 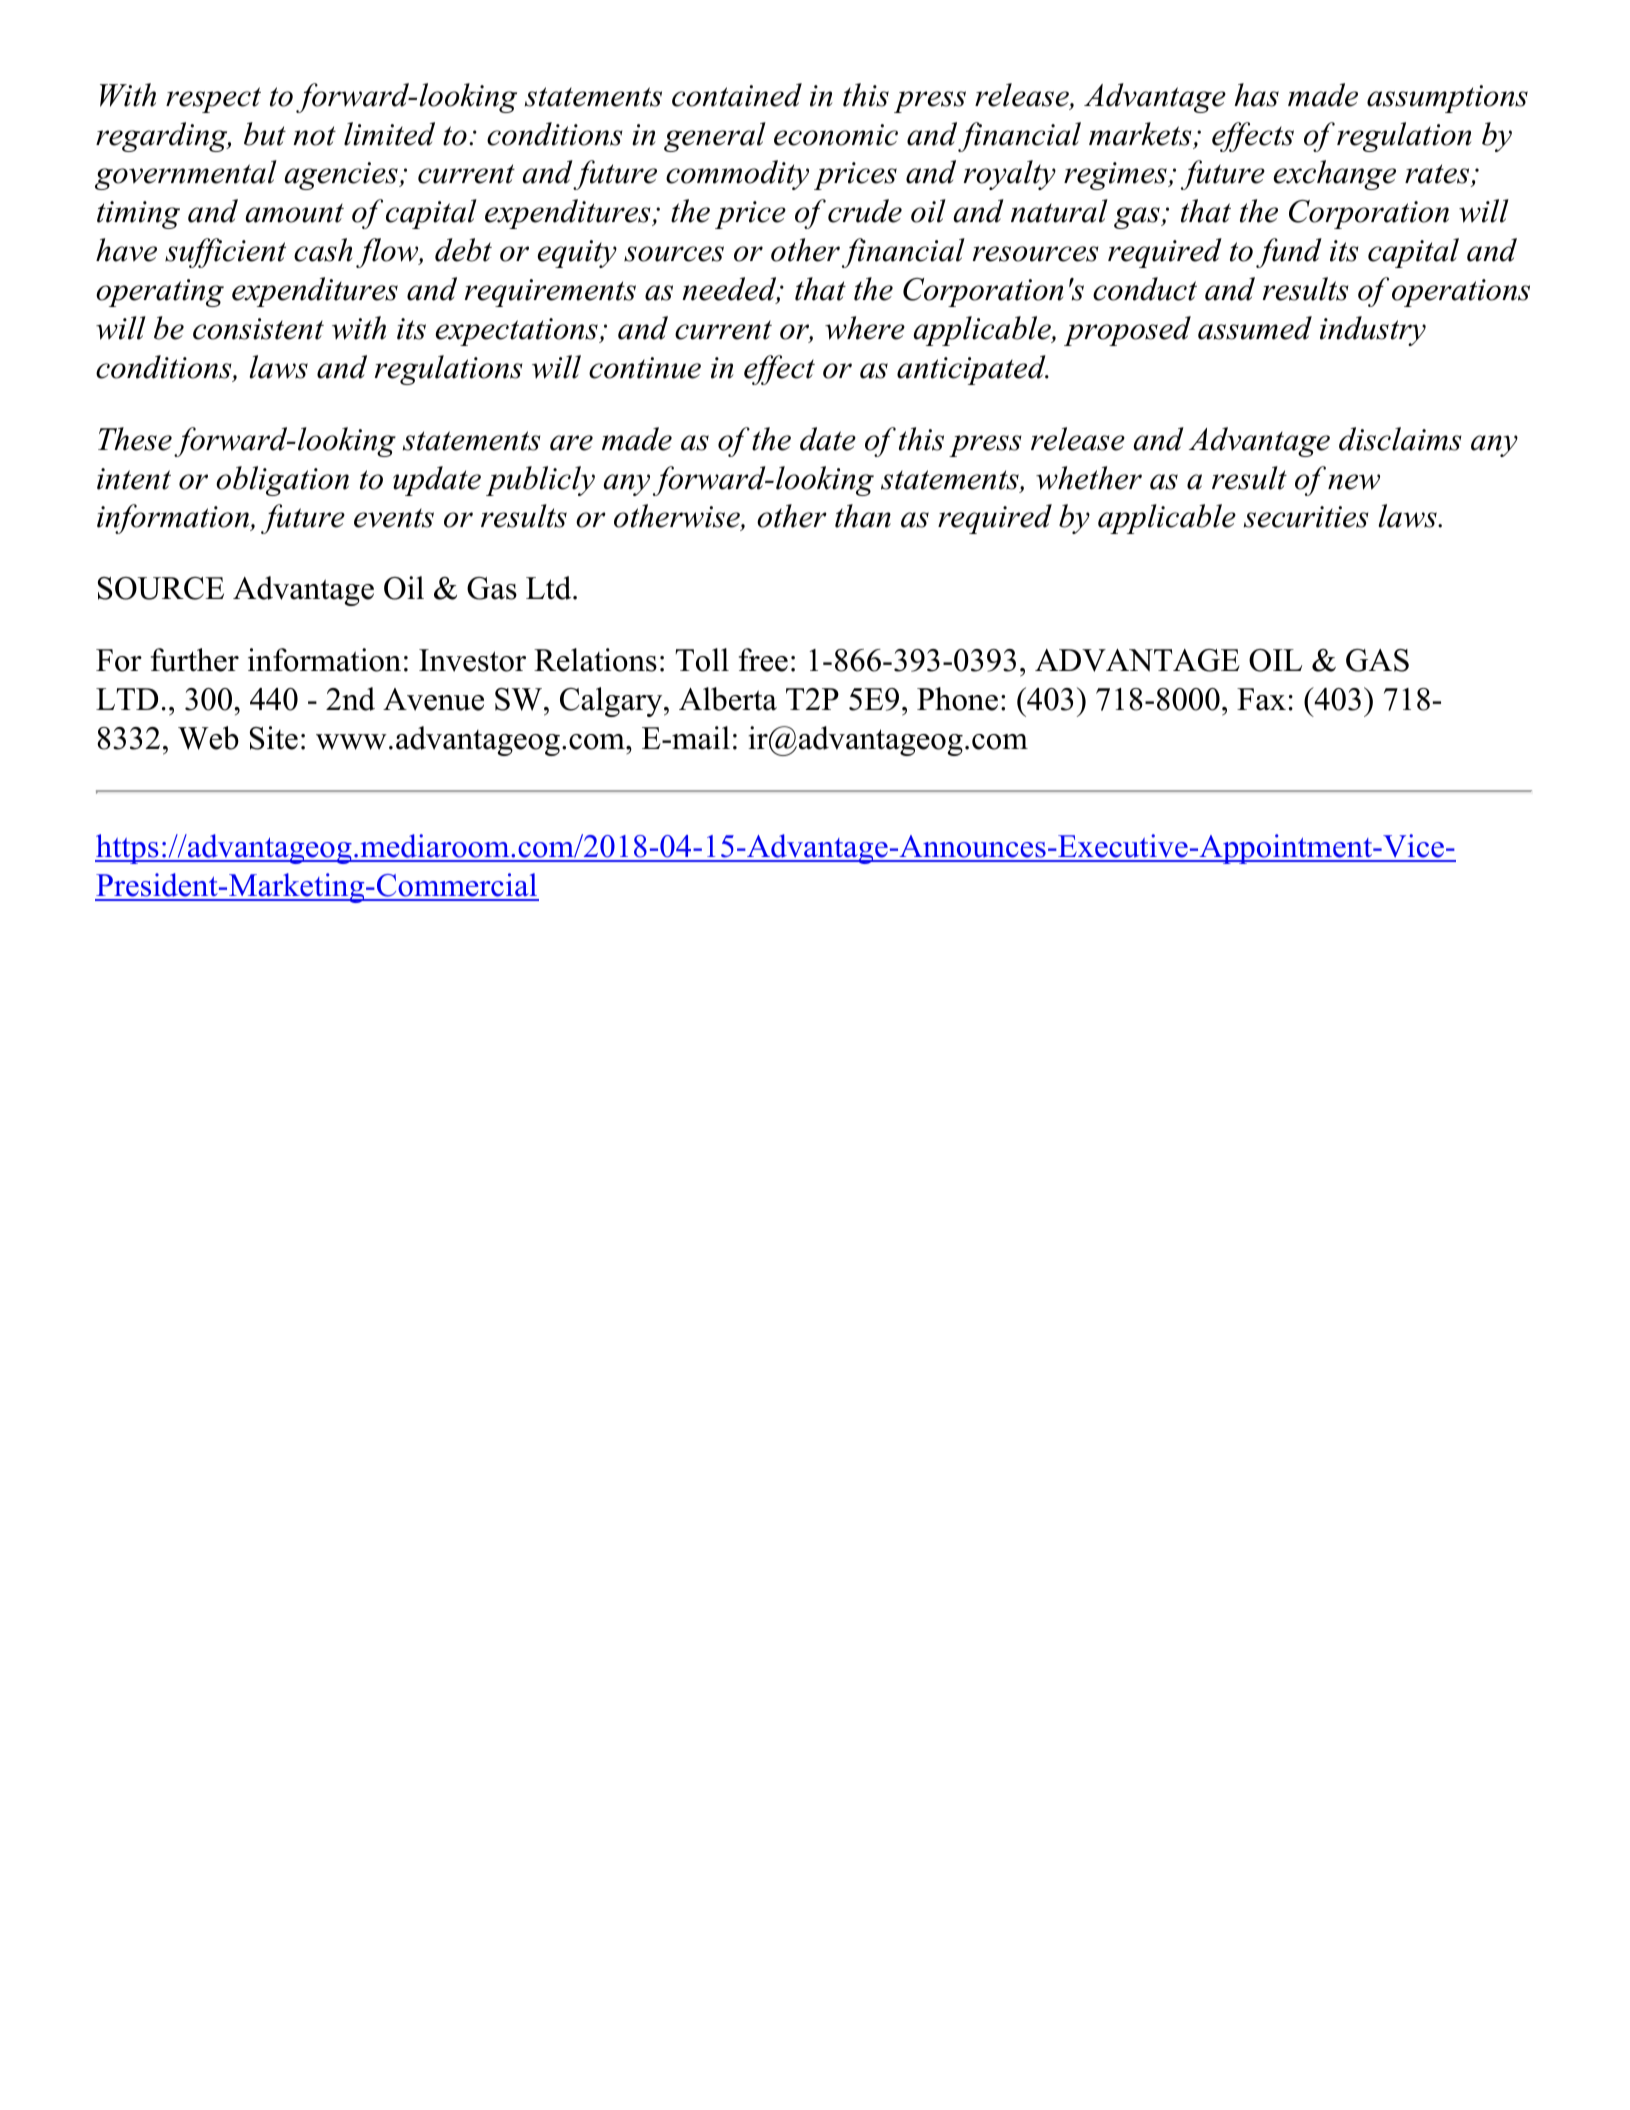 What do you see at coordinates (1400, 439) in the screenshot?
I see `disclaims` at bounding box center [1400, 439].
